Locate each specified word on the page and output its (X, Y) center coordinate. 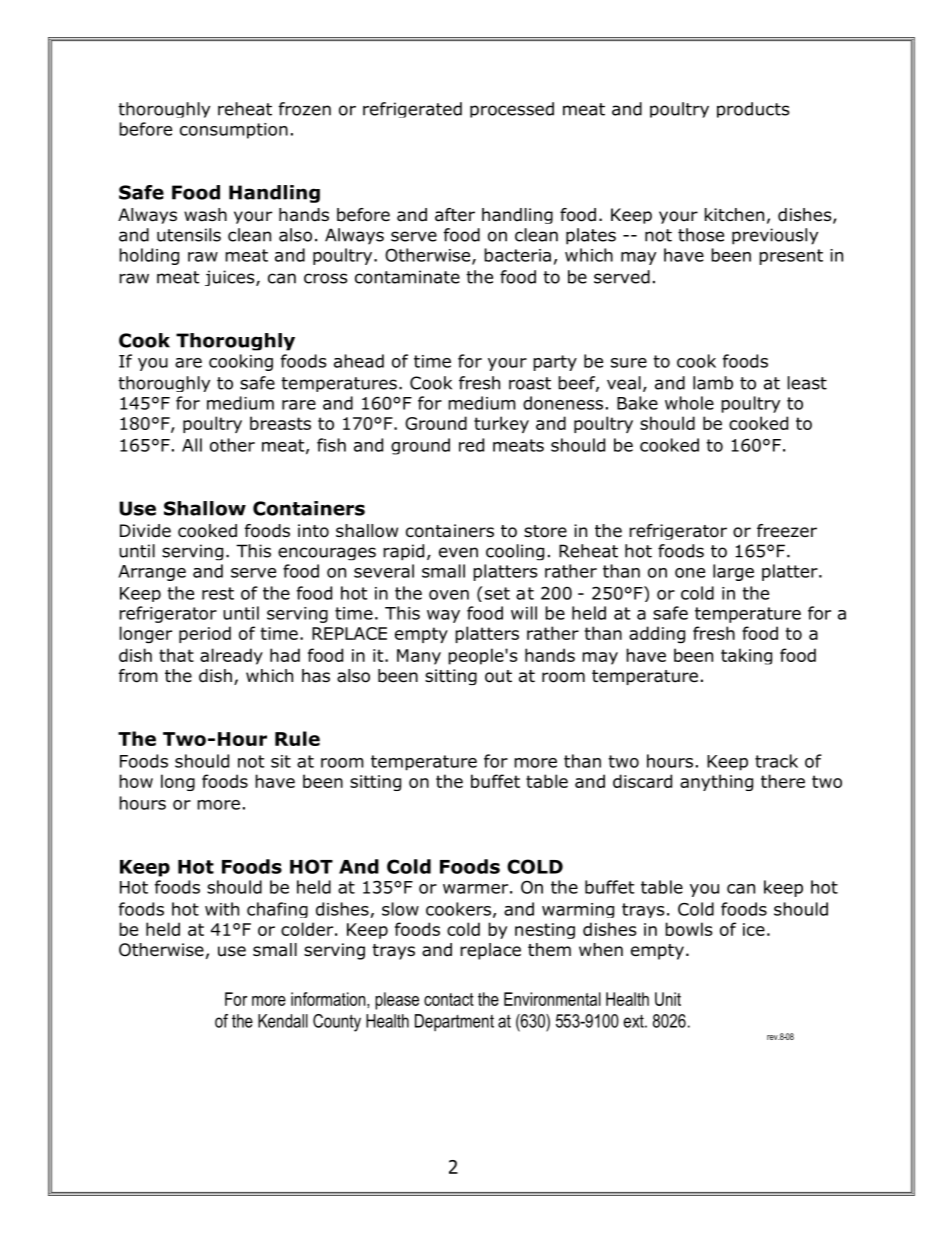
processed (512, 110)
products (753, 110)
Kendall (283, 1021)
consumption (234, 131)
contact (449, 999)
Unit (668, 999)
